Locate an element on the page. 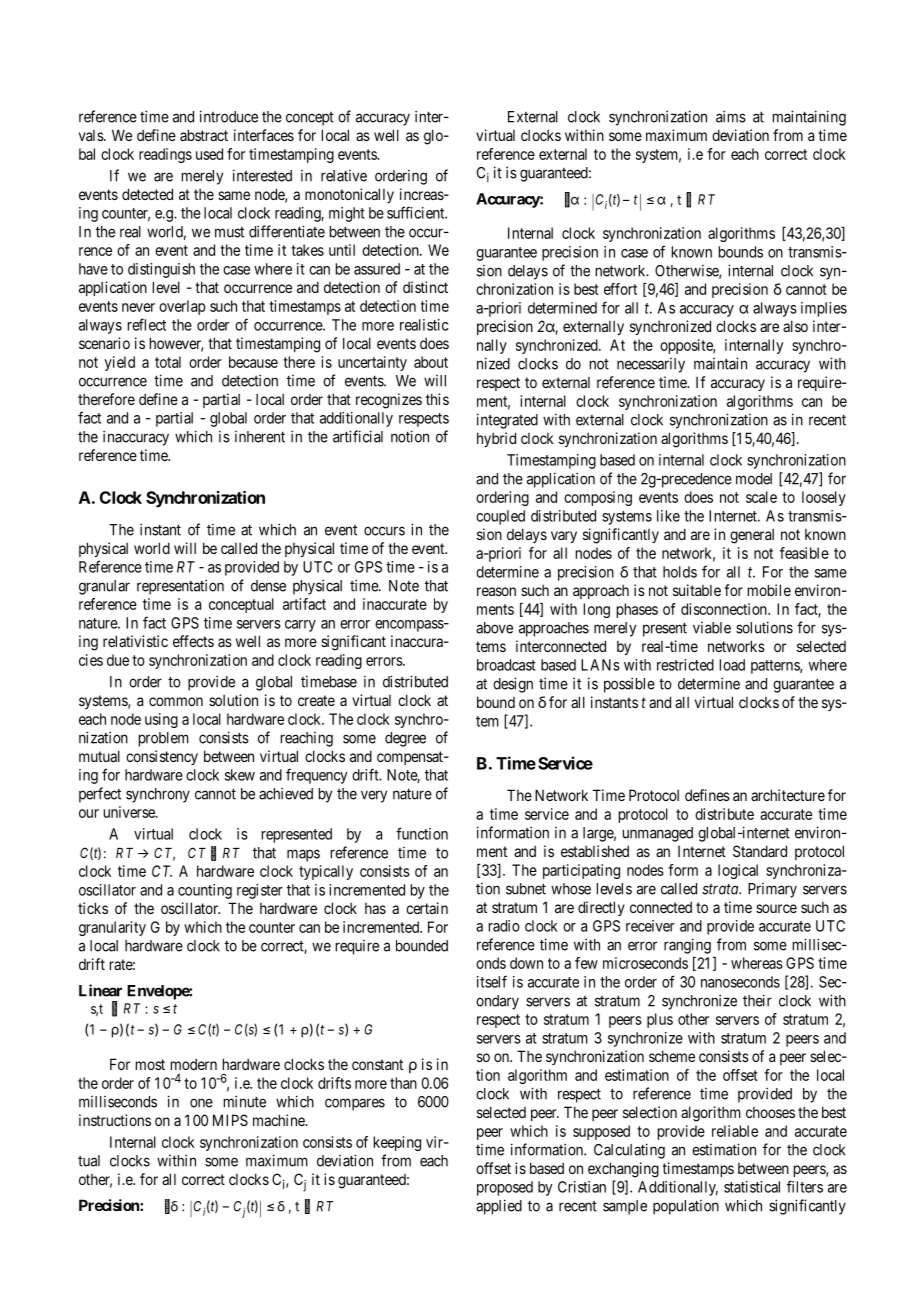 The image size is (924, 1308). counting is located at coordinates (205, 891).
